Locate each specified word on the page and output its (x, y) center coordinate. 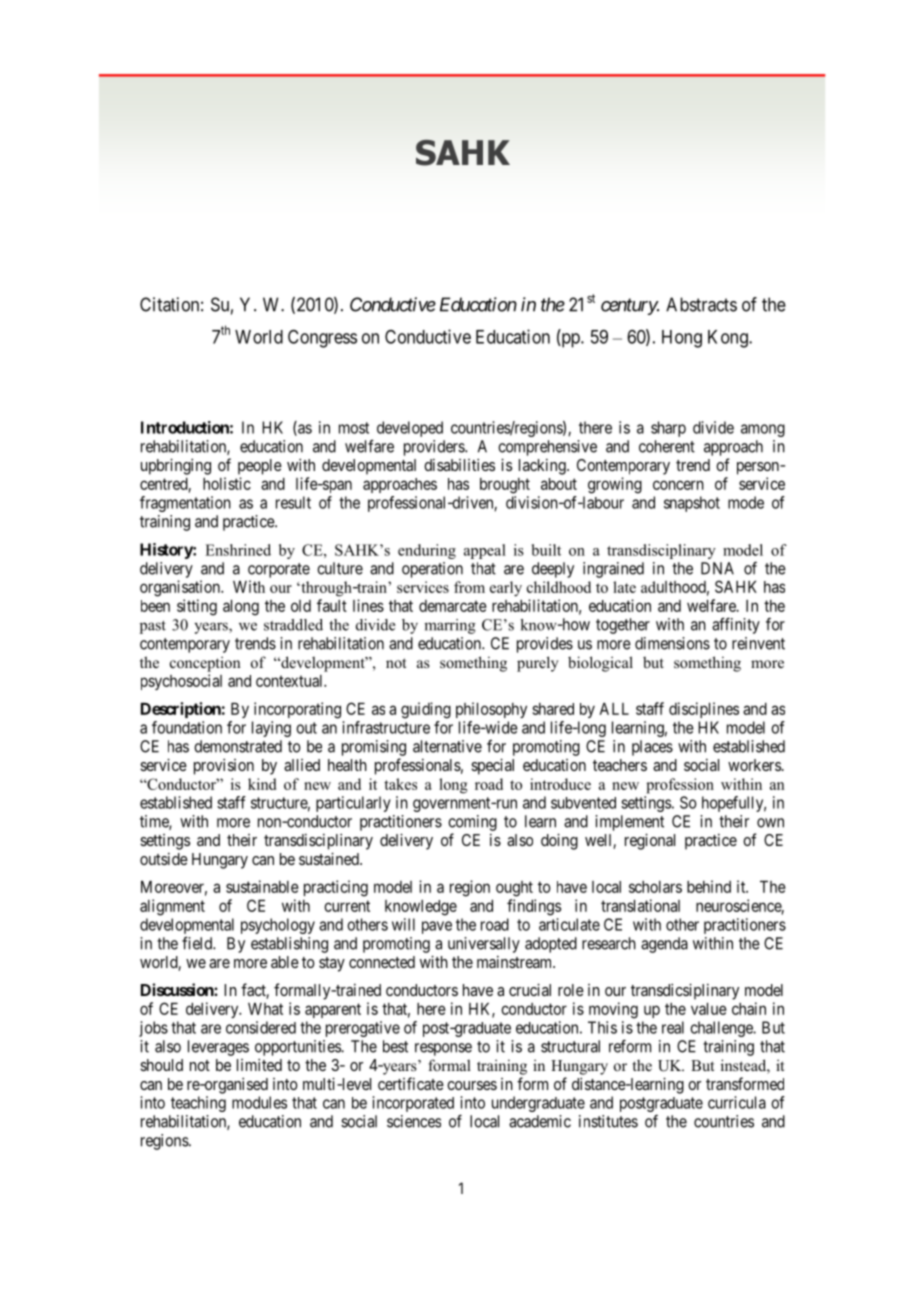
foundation (187, 727)
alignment (172, 907)
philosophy (491, 710)
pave (437, 927)
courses (472, 1085)
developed (410, 429)
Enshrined (238, 550)
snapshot (692, 504)
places (652, 748)
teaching (198, 1104)
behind (709, 886)
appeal (485, 551)
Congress (322, 338)
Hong (682, 339)
